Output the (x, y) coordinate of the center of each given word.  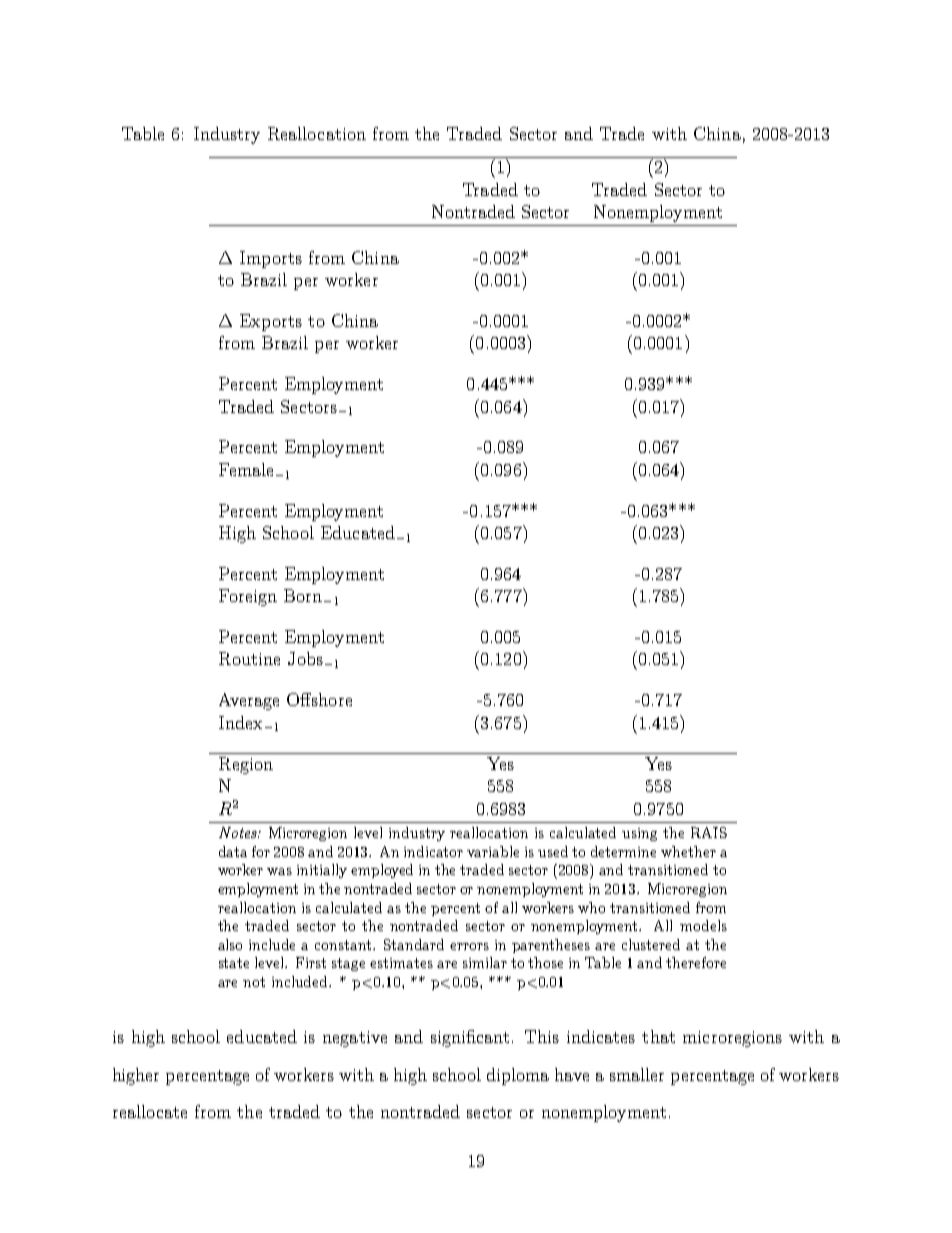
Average (249, 701)
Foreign (248, 597)
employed (382, 871)
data (233, 851)
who (591, 907)
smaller (637, 1074)
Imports (271, 259)
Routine (249, 658)
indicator (433, 851)
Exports (271, 322)
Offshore (319, 699)
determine (623, 851)
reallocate (150, 1111)
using (639, 834)
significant (470, 1038)
